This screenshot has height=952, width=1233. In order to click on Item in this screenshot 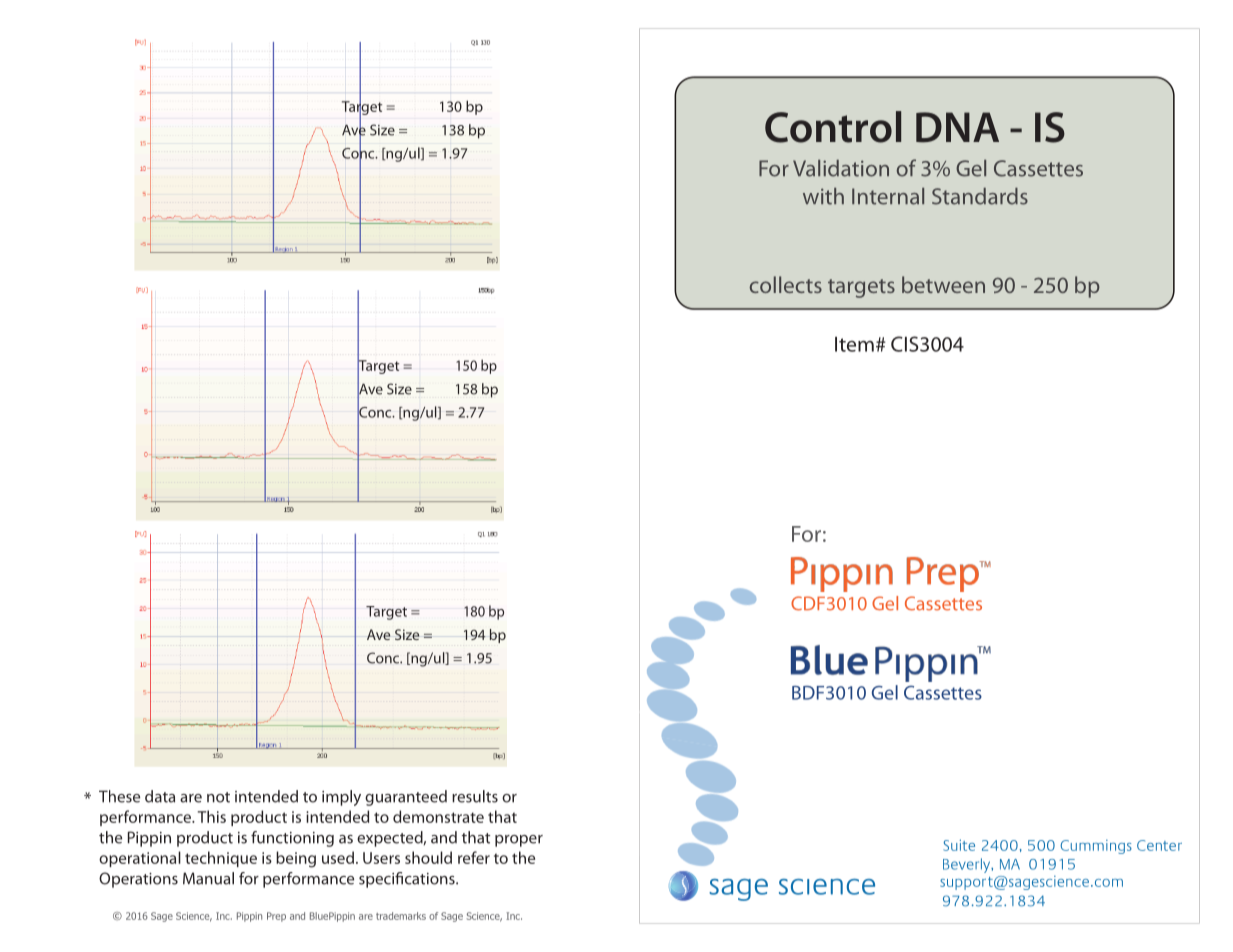, I will do `click(854, 344)`.
